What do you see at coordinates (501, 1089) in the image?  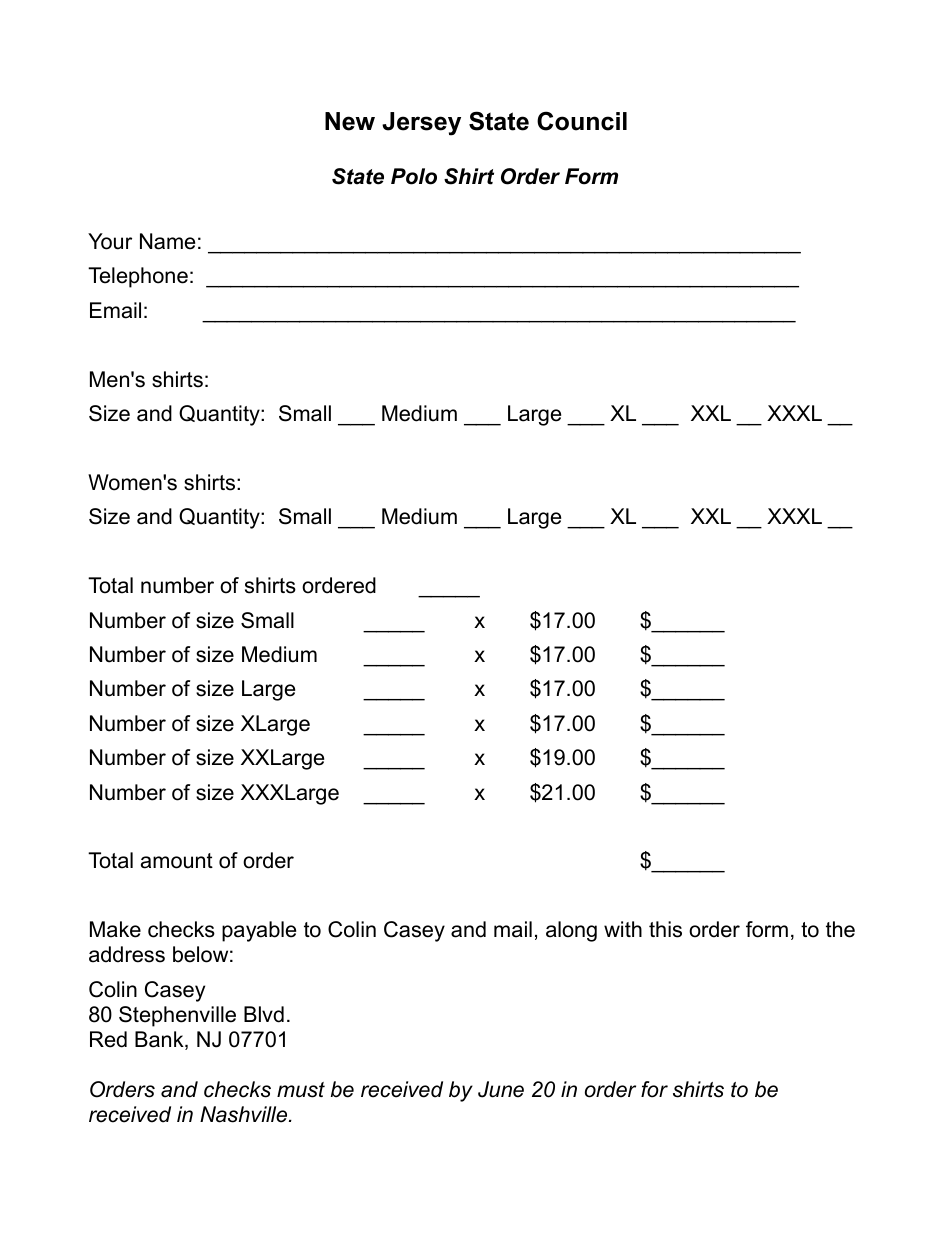 I see `June` at bounding box center [501, 1089].
